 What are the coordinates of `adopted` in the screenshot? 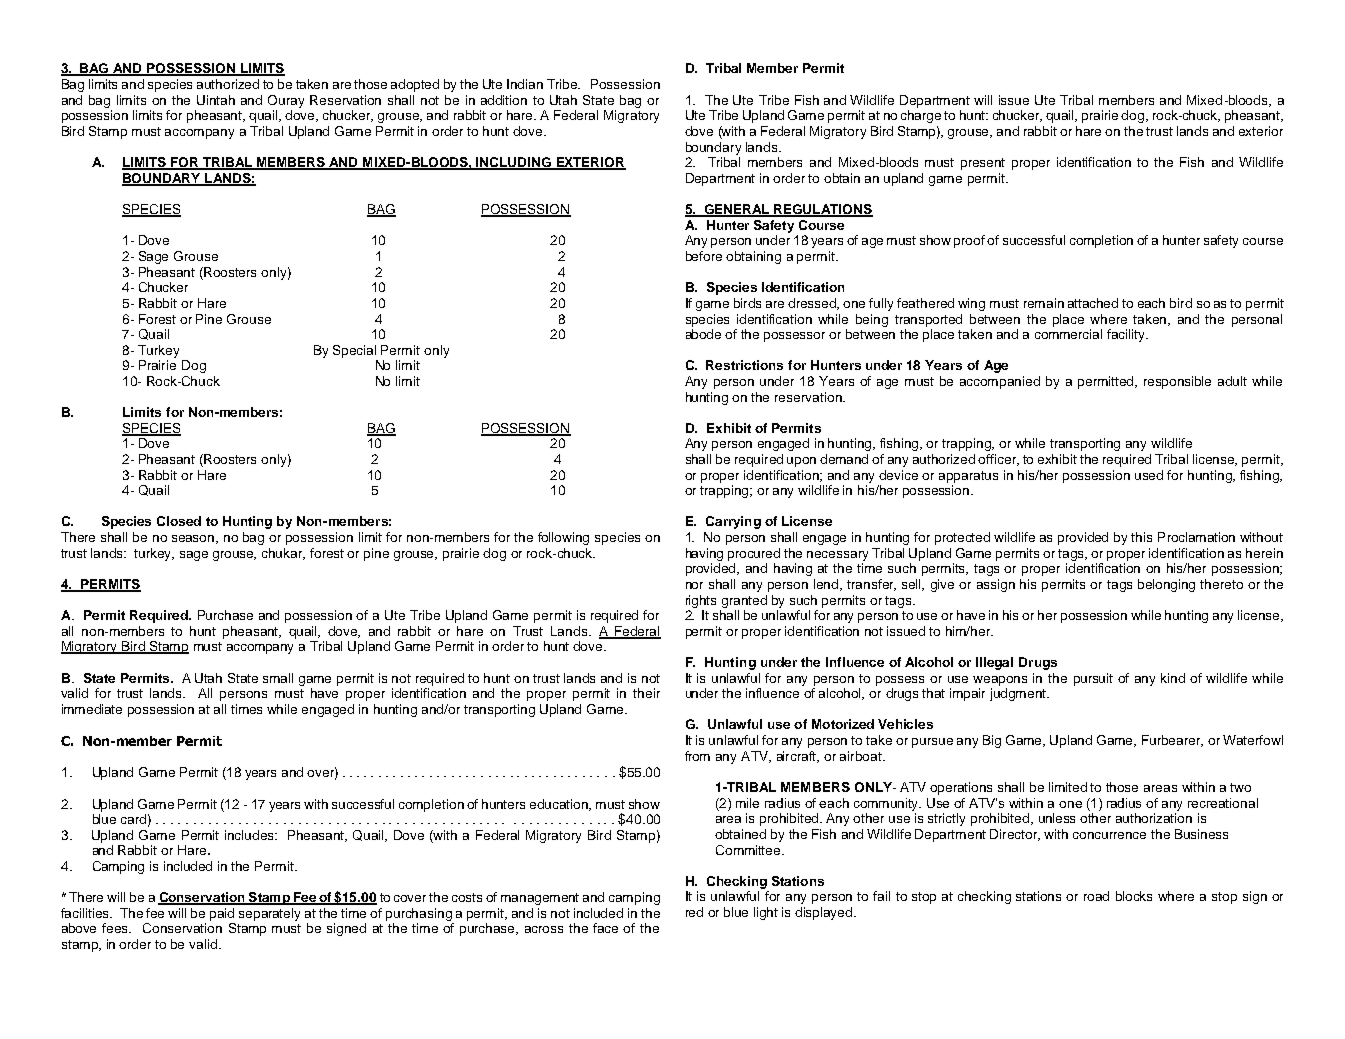 It's located at (415, 85).
